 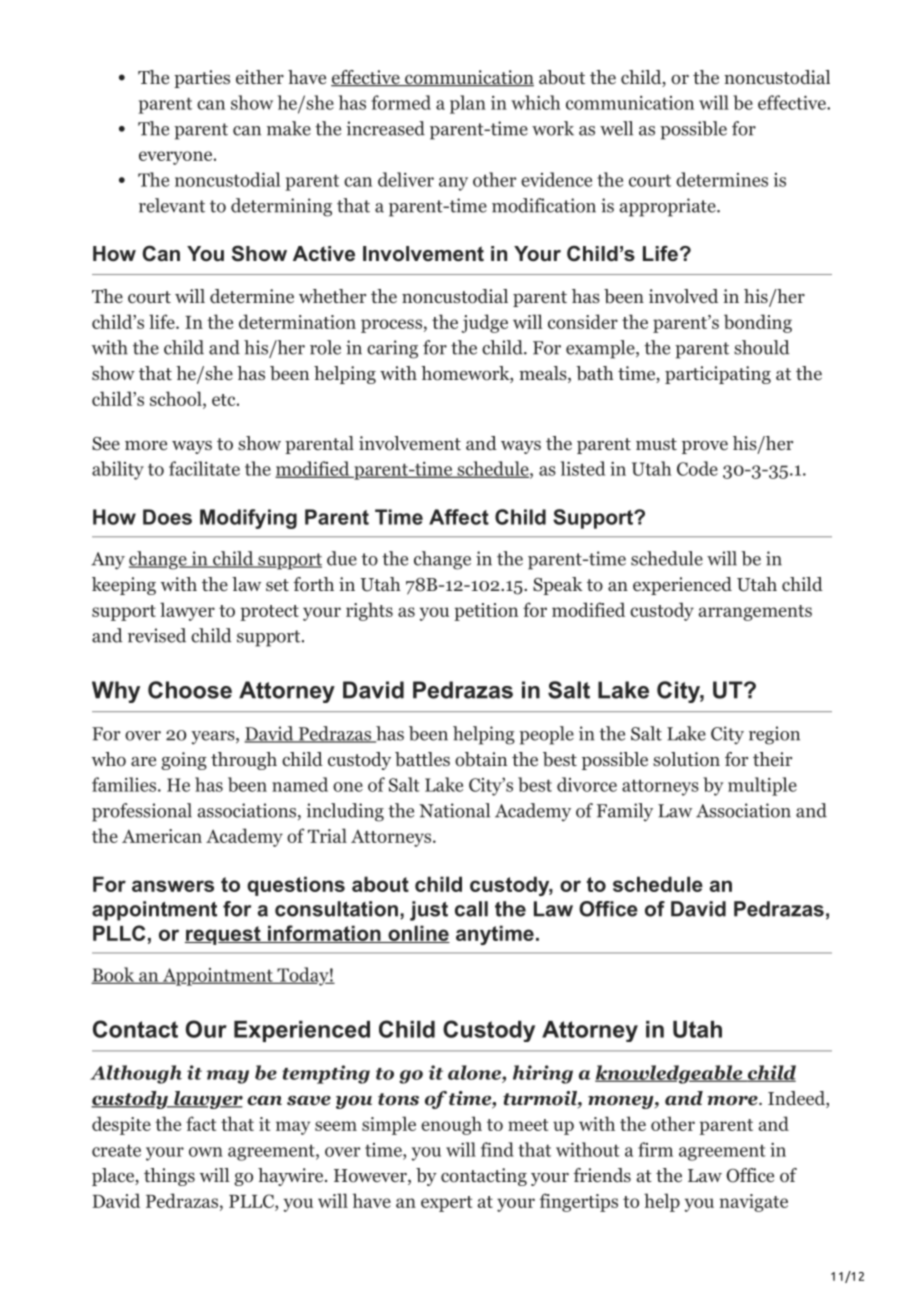 I want to click on well, so click(x=616, y=128).
